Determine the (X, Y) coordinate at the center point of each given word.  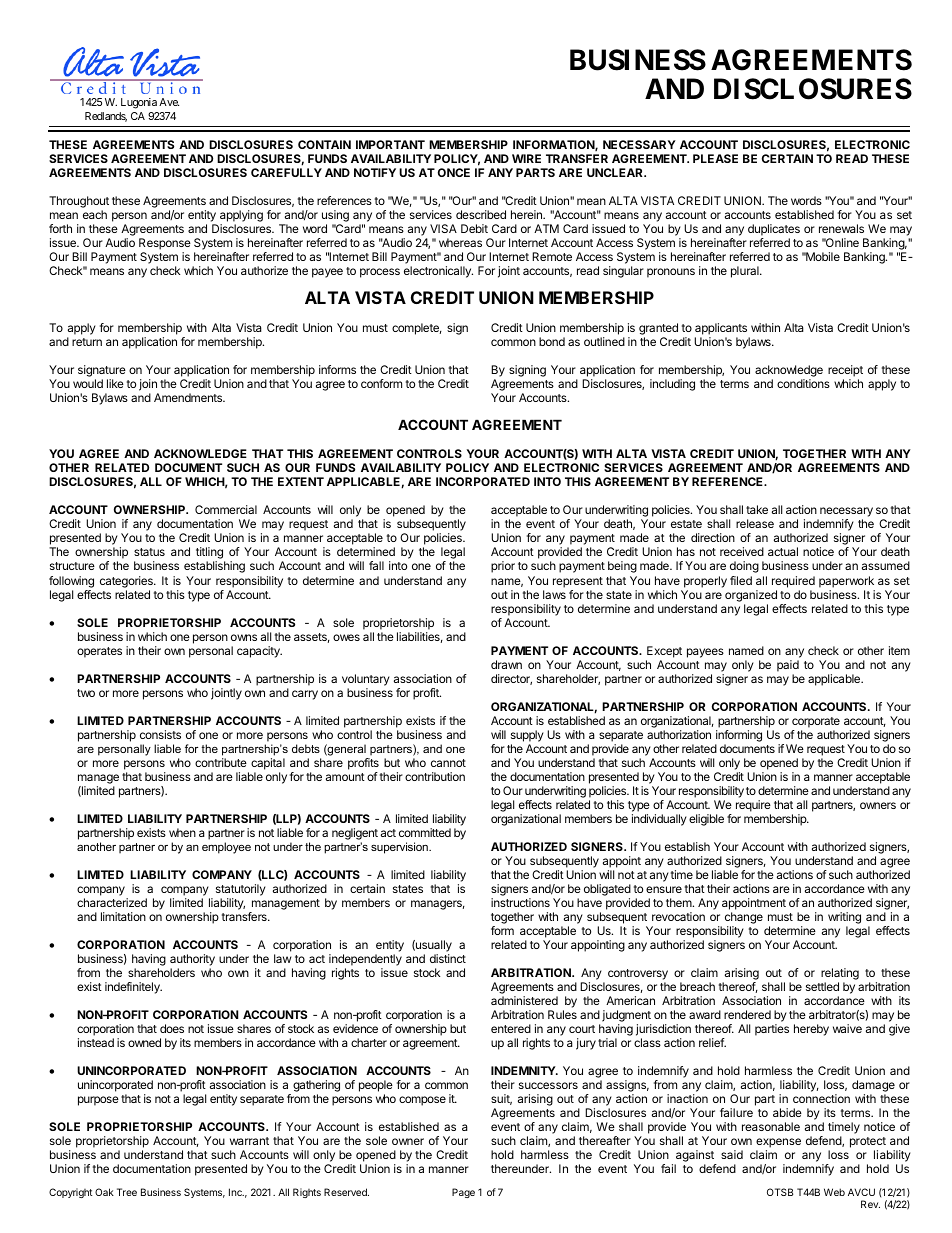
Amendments (189, 397)
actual (783, 551)
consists (160, 734)
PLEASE (715, 158)
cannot (448, 763)
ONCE (454, 172)
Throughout (79, 202)
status (149, 552)
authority (192, 960)
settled (822, 986)
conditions (803, 383)
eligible (706, 820)
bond (552, 341)
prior (503, 567)
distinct (448, 958)
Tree (127, 1192)
